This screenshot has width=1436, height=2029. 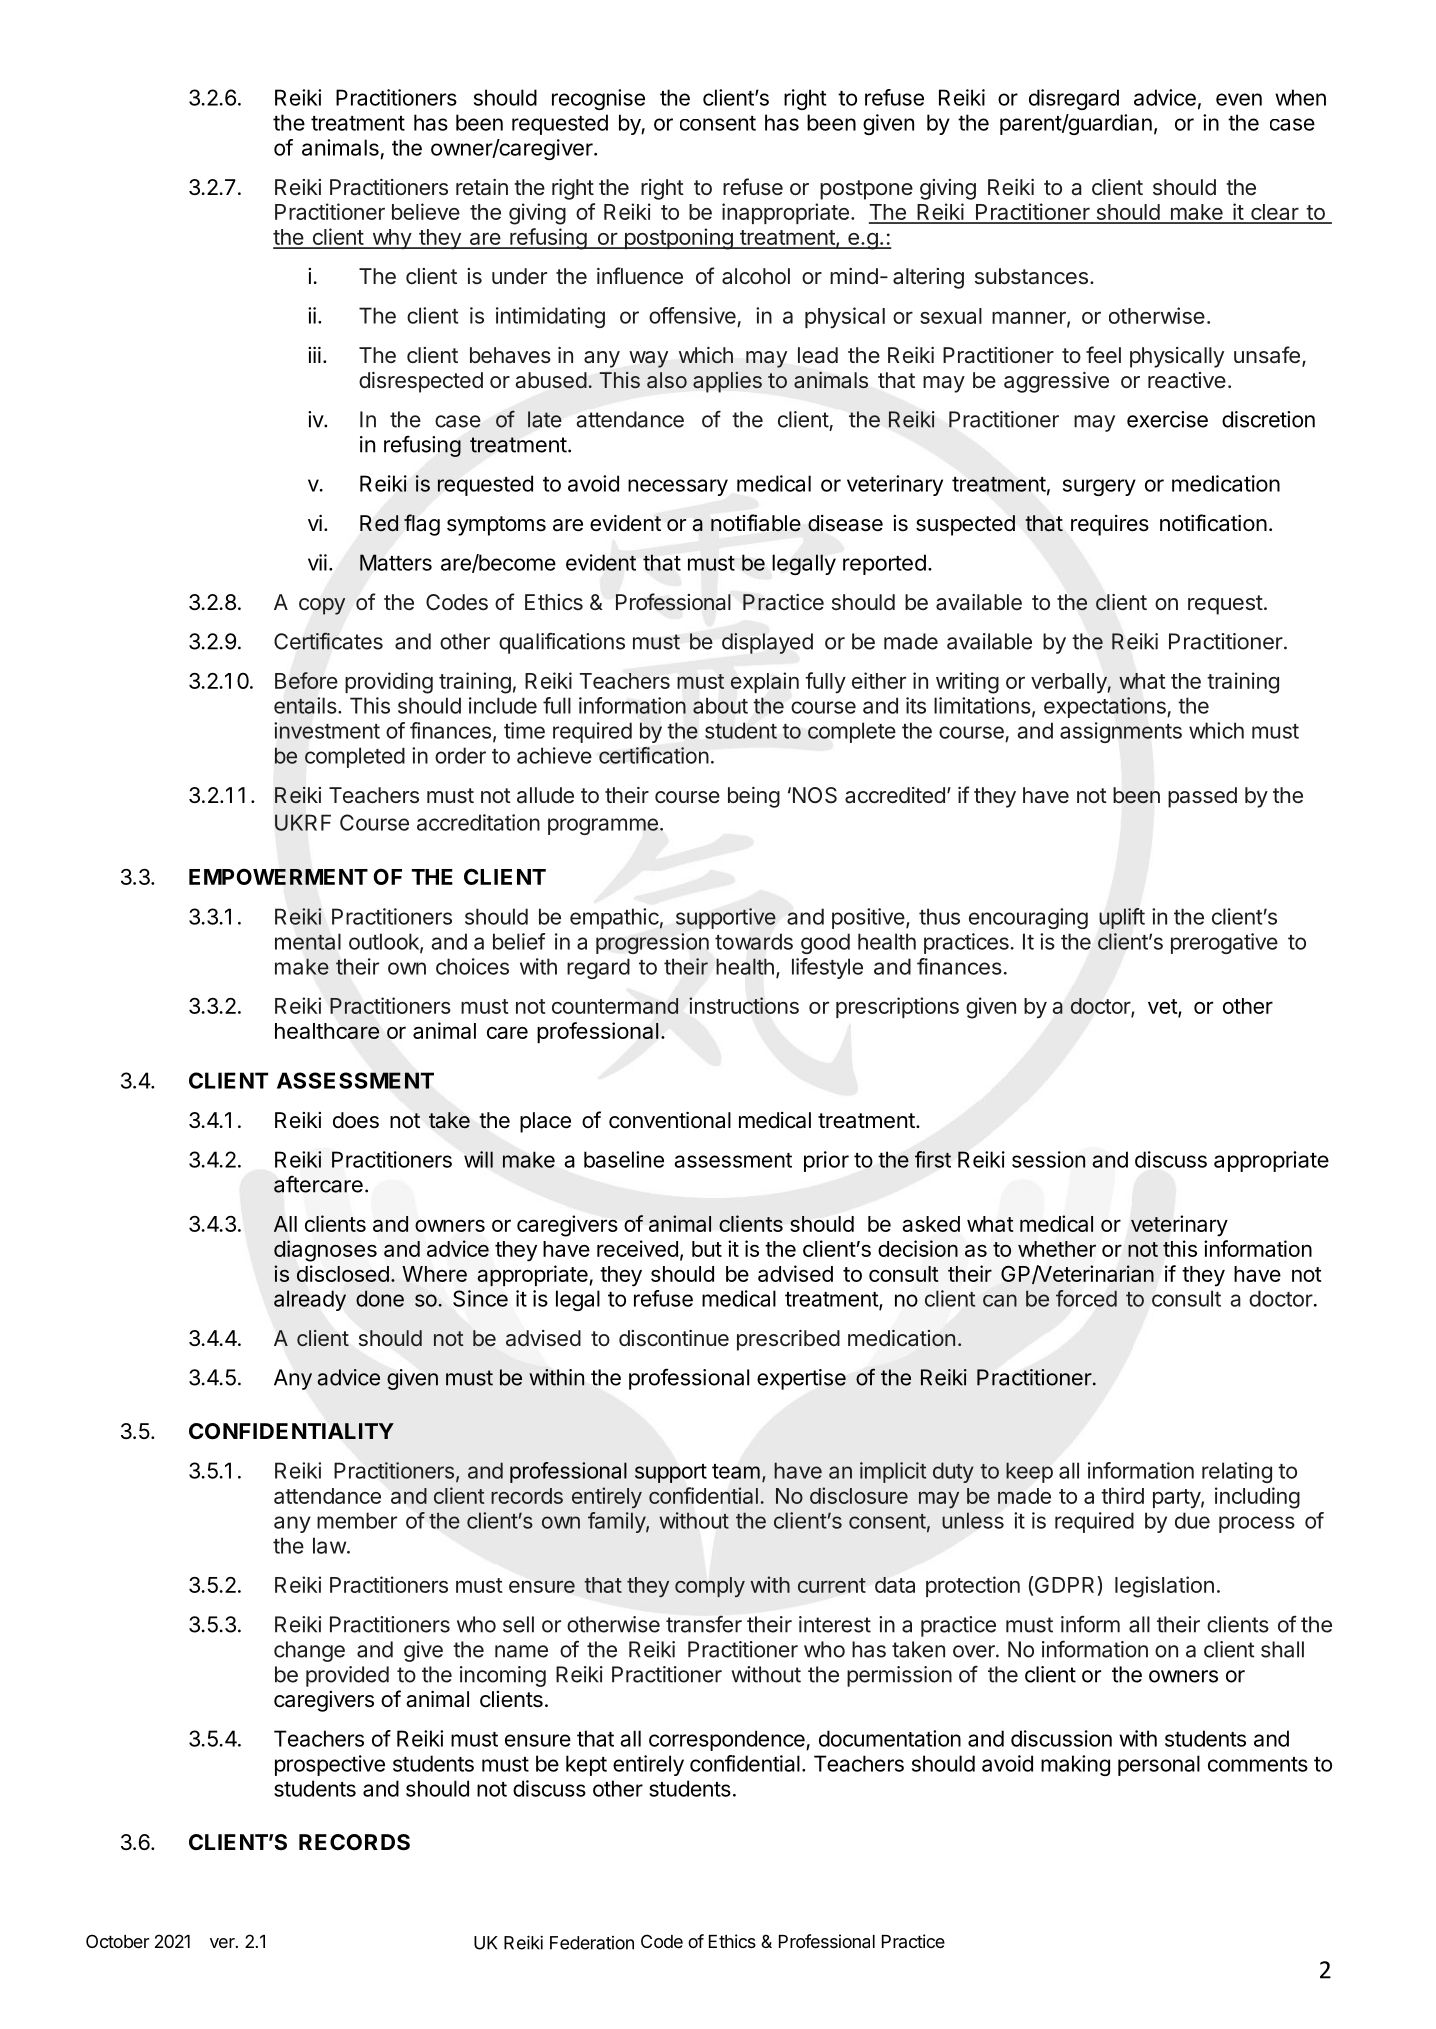 I want to click on Federation, so click(x=592, y=1943).
